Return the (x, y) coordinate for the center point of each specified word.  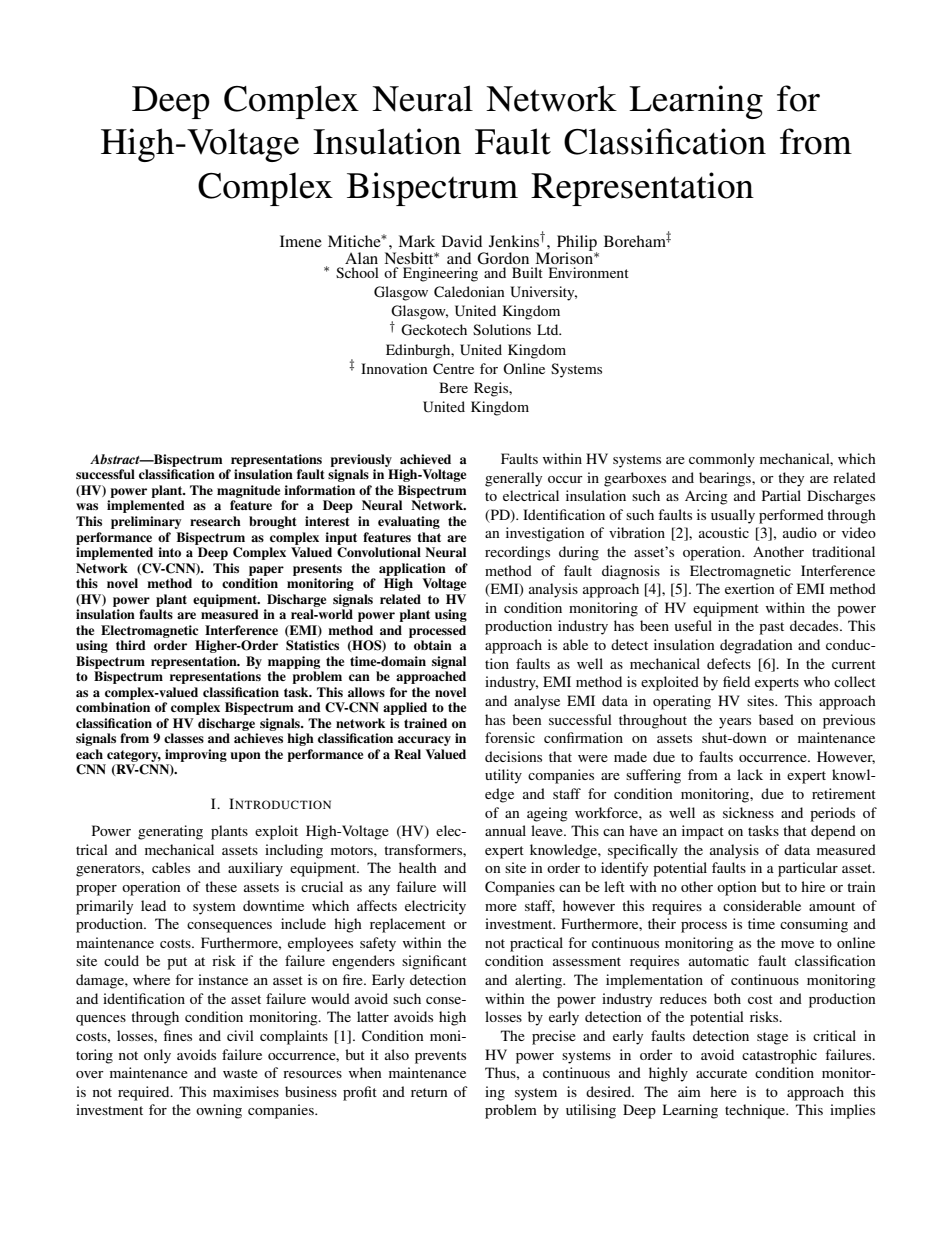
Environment (589, 272)
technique (756, 1111)
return (429, 1092)
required (145, 1093)
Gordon (503, 258)
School (357, 272)
